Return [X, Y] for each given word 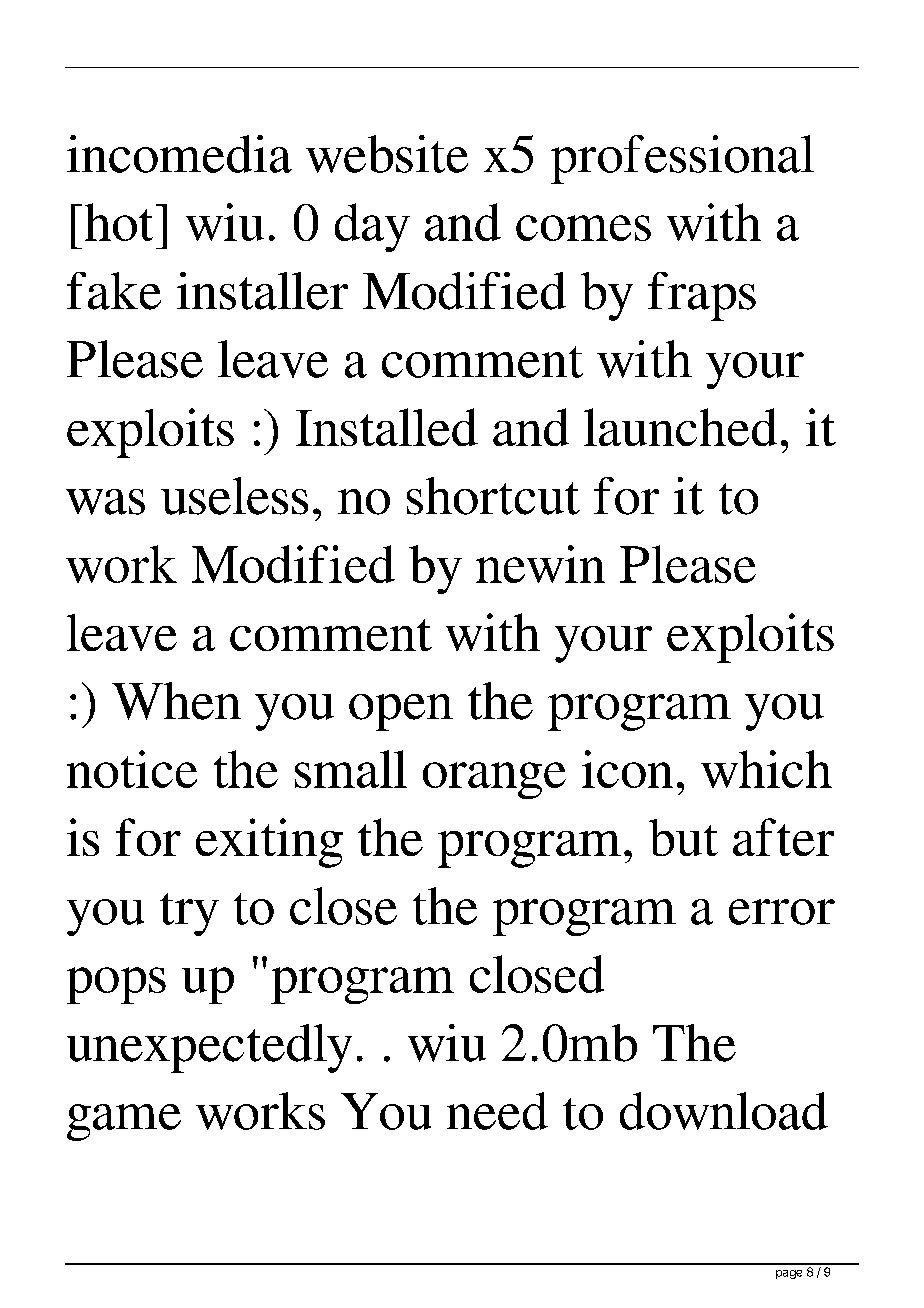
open [401, 712]
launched [680, 427]
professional [682, 159]
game [124, 1122]
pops [116, 985]
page [789, 1274]
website [387, 154]
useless [234, 496]
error [782, 912]
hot [119, 222]
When [176, 701]
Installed [387, 427]
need [497, 1111]
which [766, 769]
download [724, 1111]
